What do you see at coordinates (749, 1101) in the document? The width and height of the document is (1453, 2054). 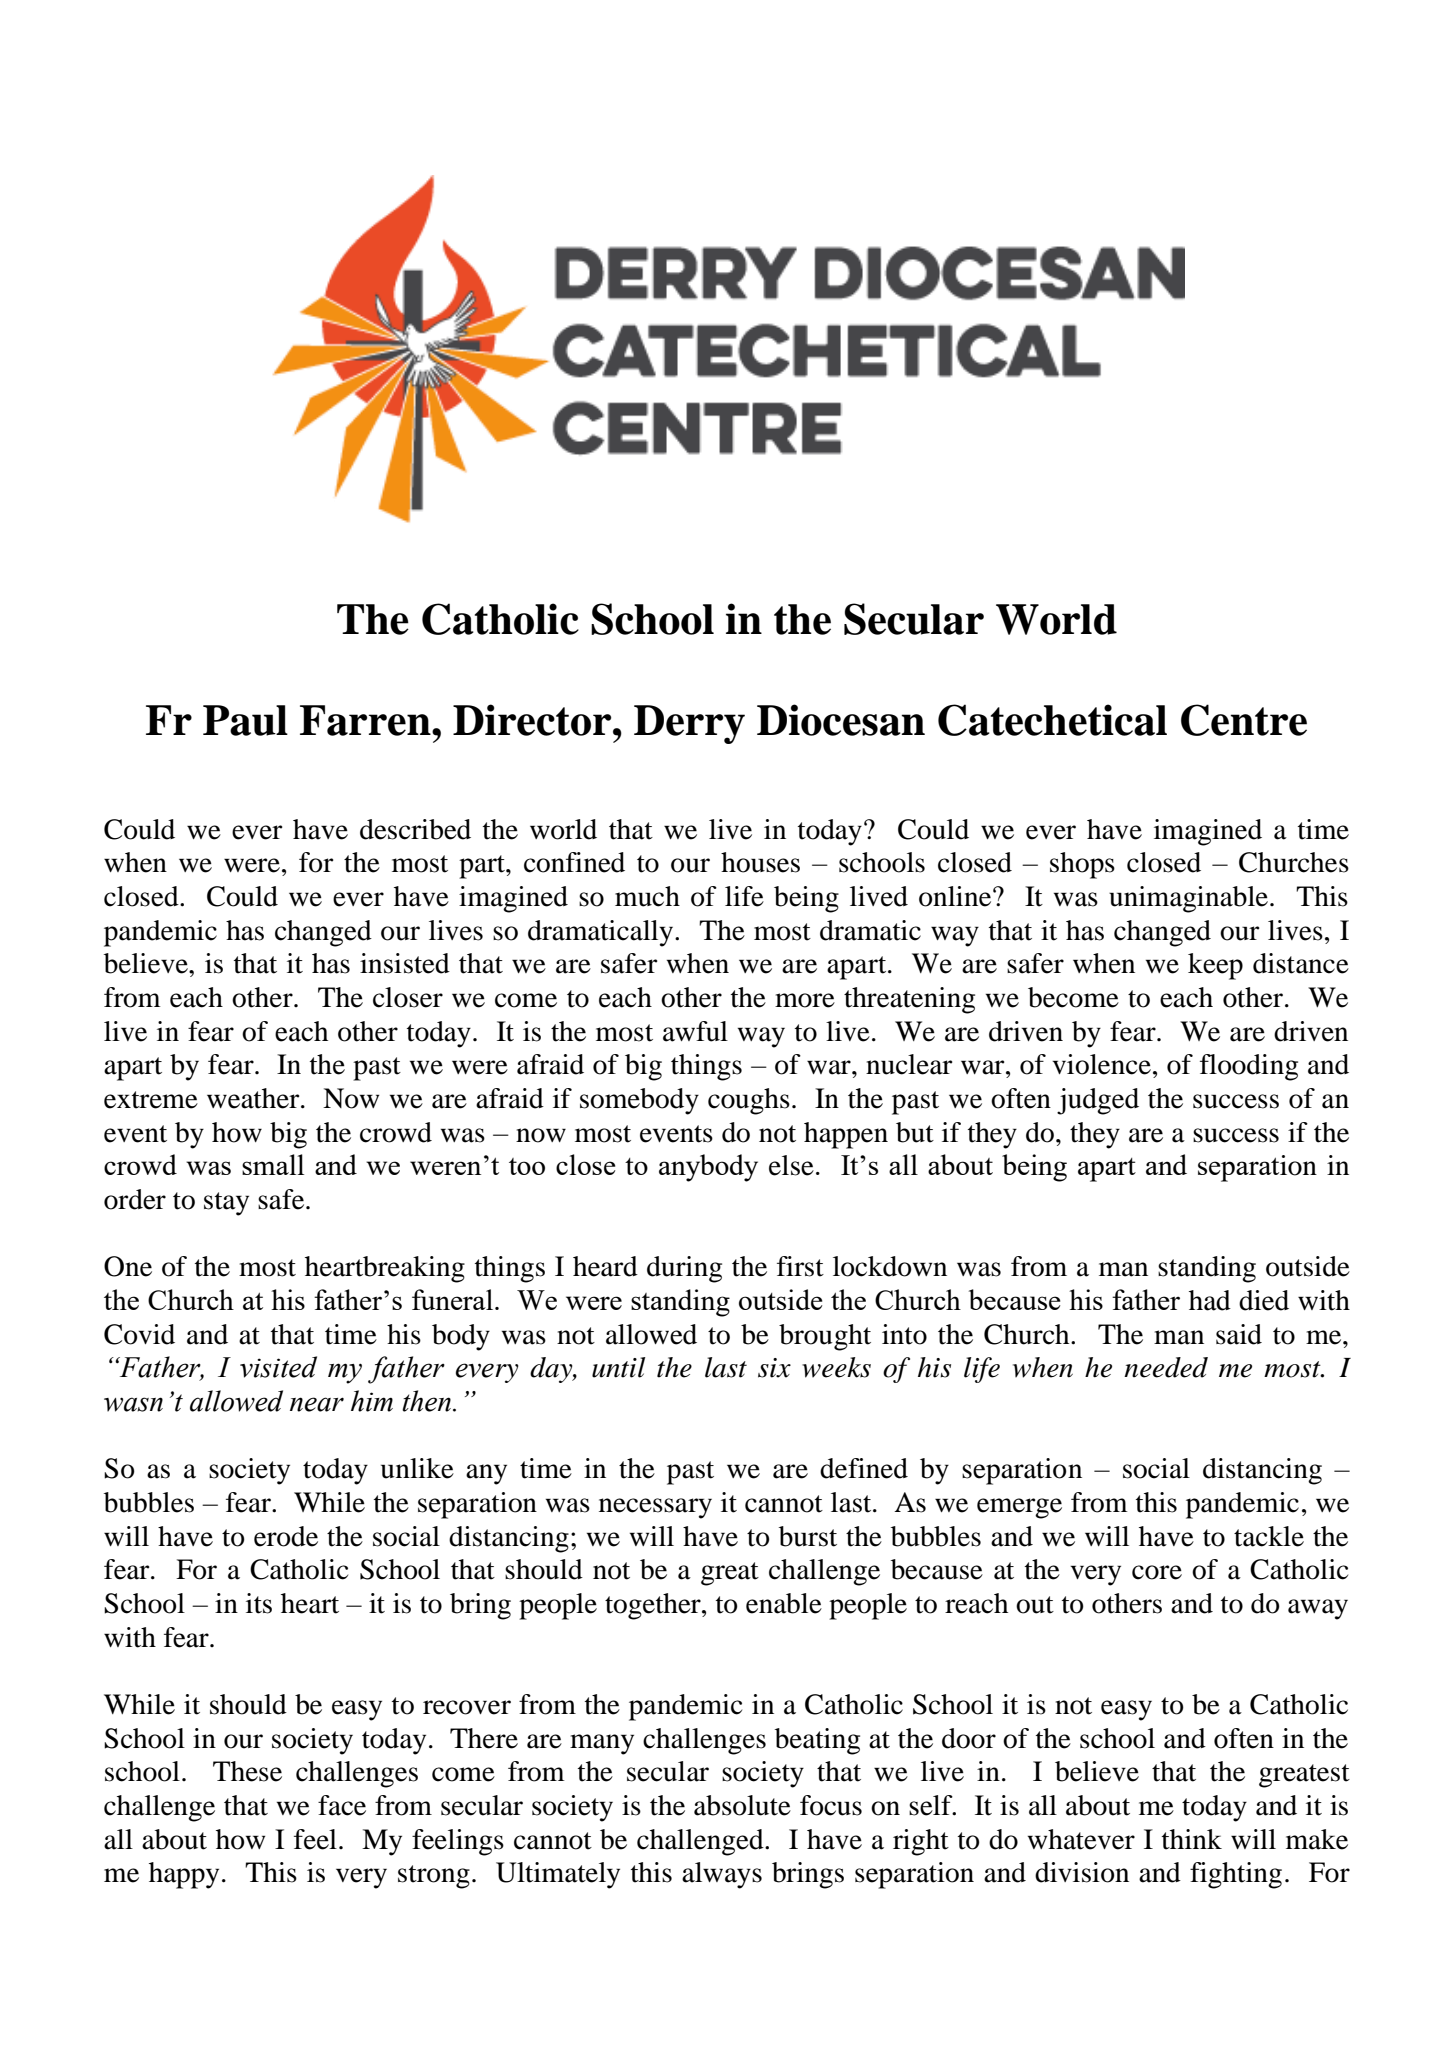 I see `coughs` at bounding box center [749, 1101].
